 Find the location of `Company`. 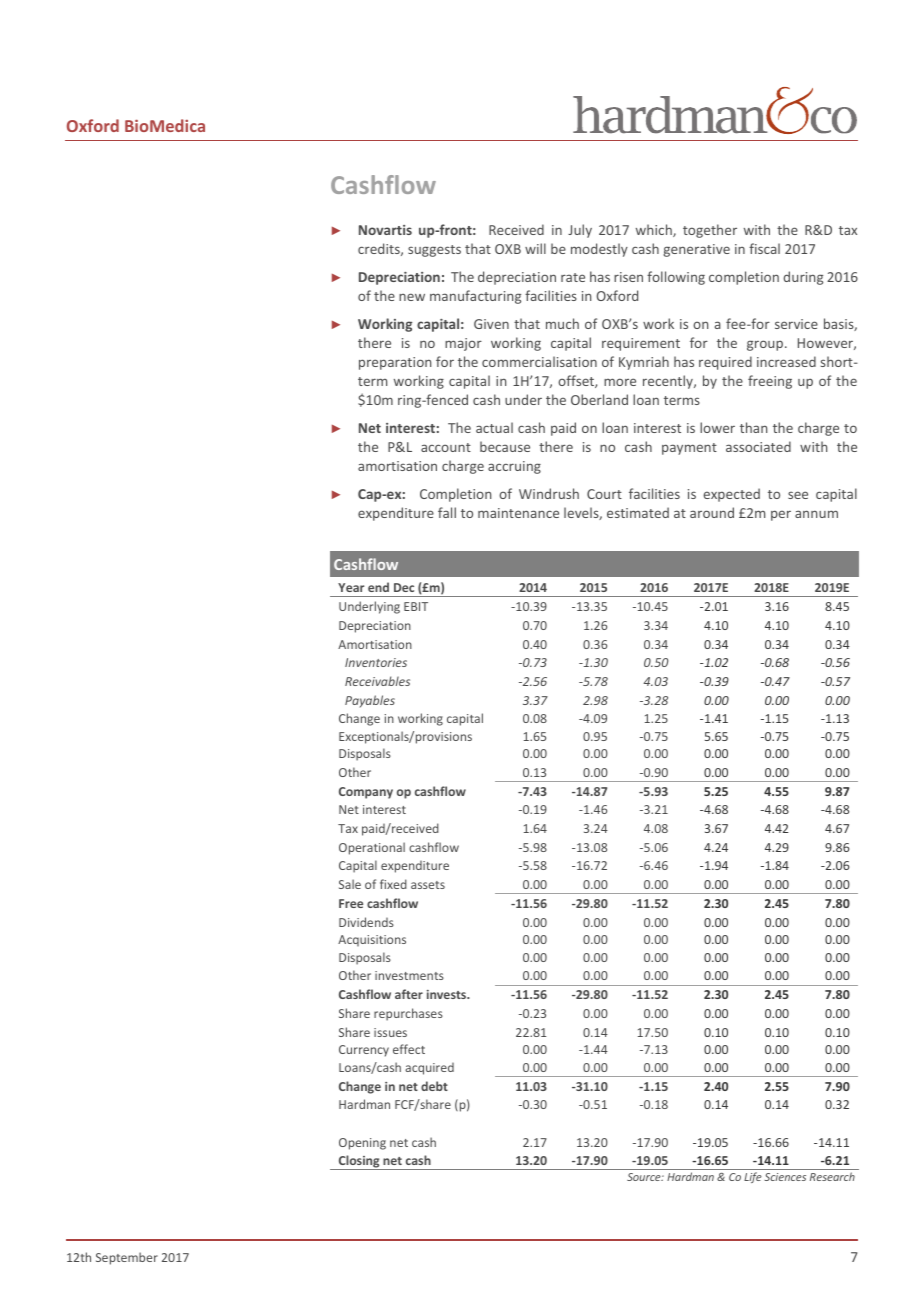

Company is located at coordinates (366, 793).
